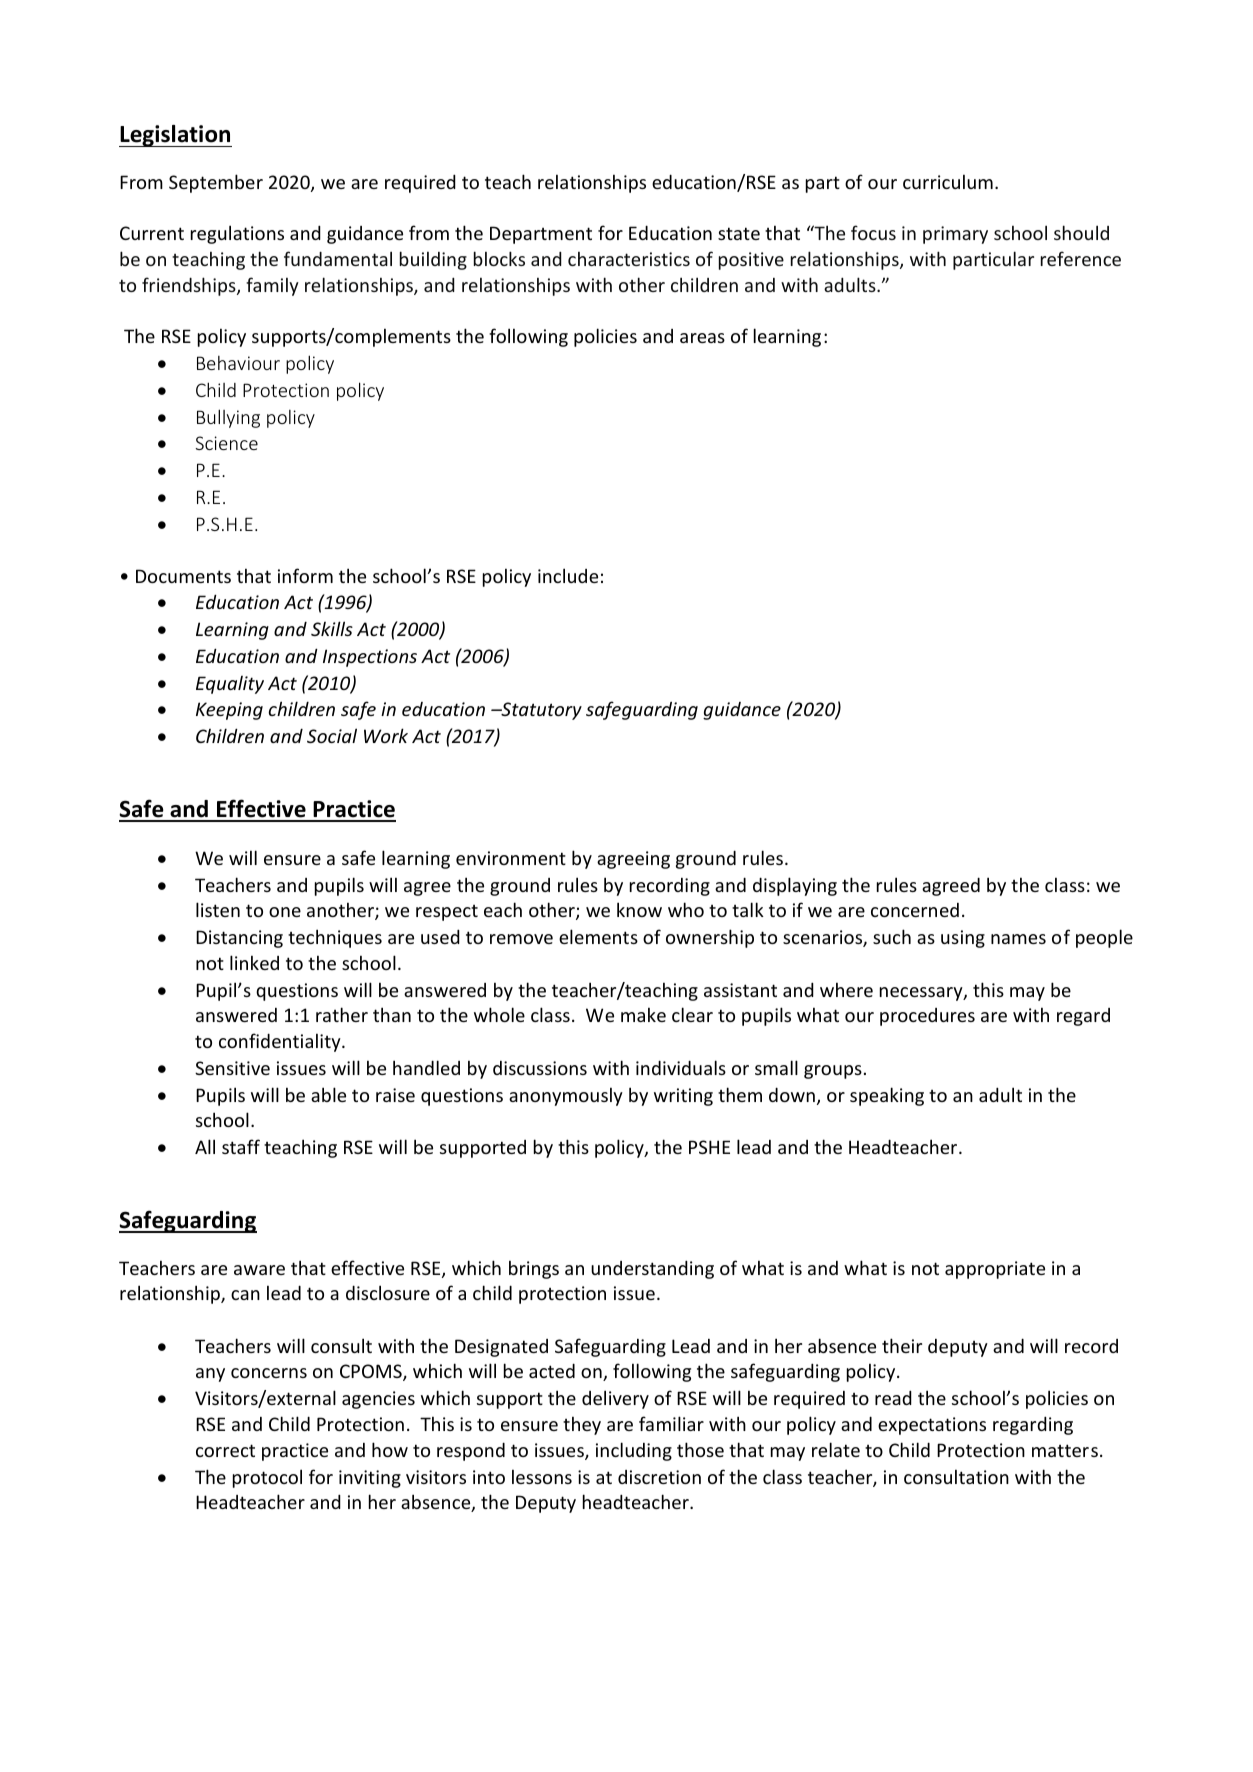 The image size is (1253, 1772). Describe the element at coordinates (887, 1096) in the screenshot. I see `speaking` at that location.
